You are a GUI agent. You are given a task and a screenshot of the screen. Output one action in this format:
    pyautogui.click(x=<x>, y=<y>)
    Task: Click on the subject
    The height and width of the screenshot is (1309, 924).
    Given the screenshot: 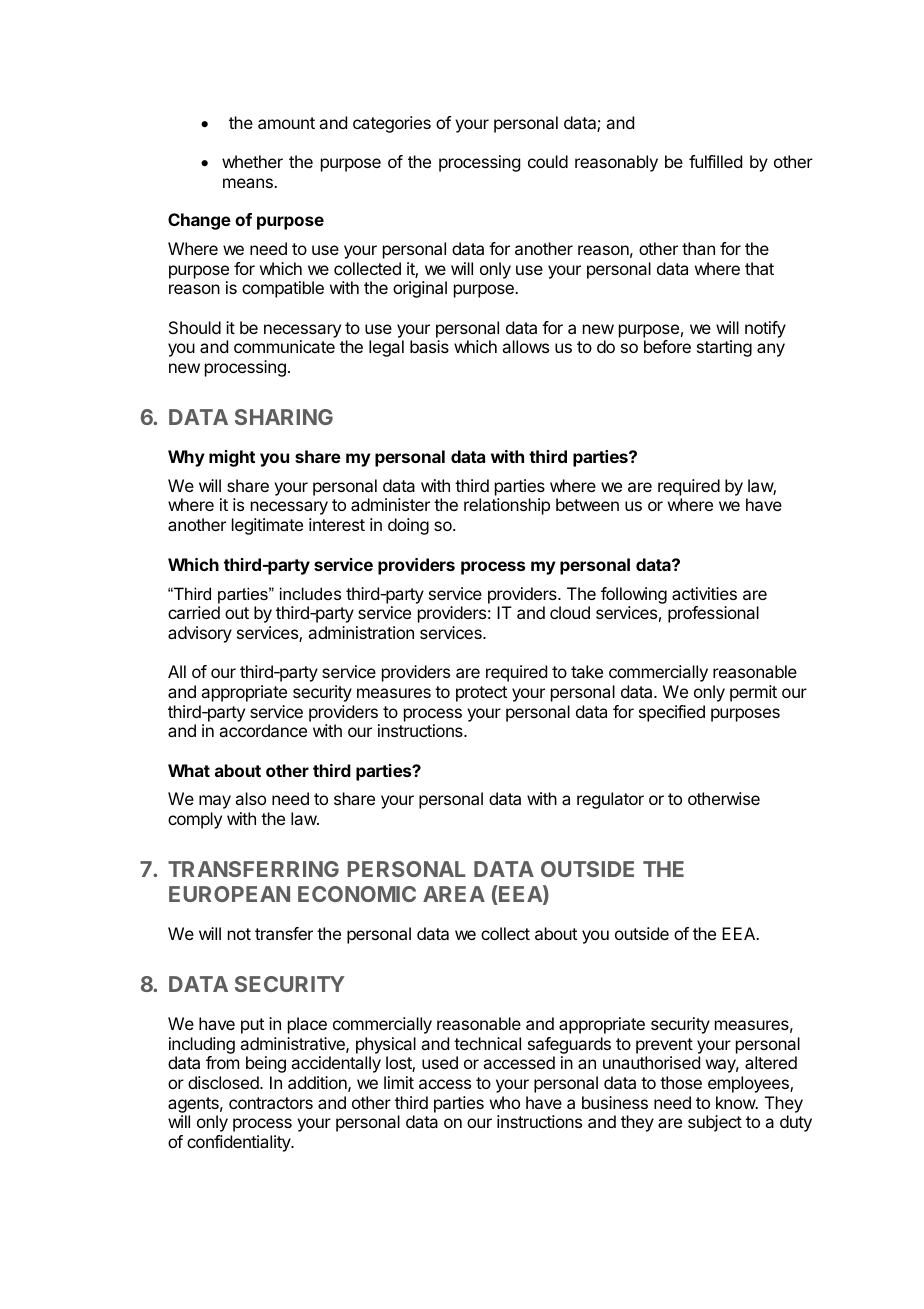 What is the action you would take?
    pyautogui.click(x=715, y=1123)
